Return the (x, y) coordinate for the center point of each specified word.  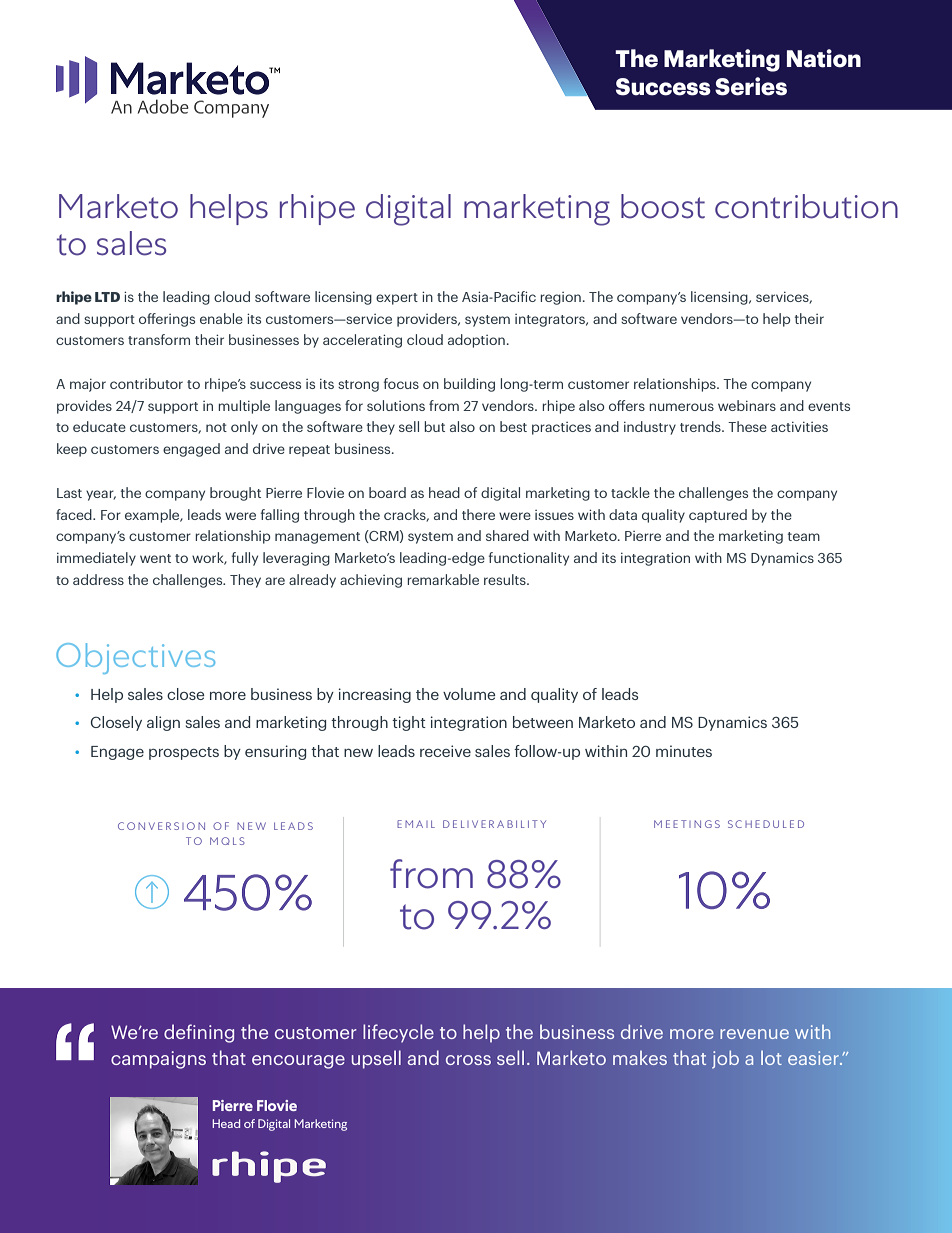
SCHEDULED (766, 824)
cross (468, 1060)
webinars (747, 405)
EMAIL (416, 824)
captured (718, 516)
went (155, 558)
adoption (476, 341)
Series (751, 86)
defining (199, 1033)
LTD (107, 297)
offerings (167, 320)
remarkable (443, 579)
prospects (184, 753)
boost (663, 206)
